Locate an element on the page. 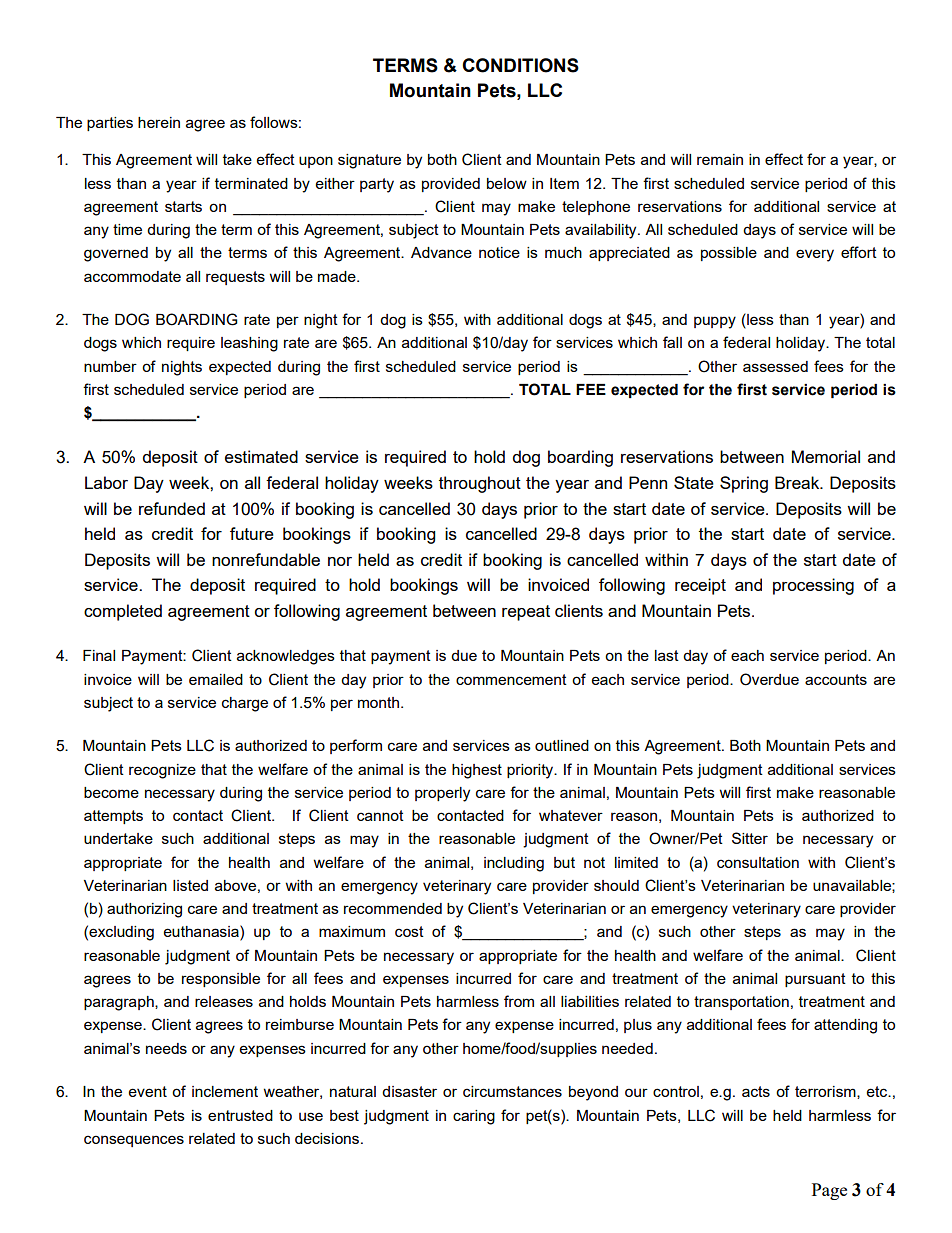 This document has height=1233, width=952. herein is located at coordinates (159, 122).
